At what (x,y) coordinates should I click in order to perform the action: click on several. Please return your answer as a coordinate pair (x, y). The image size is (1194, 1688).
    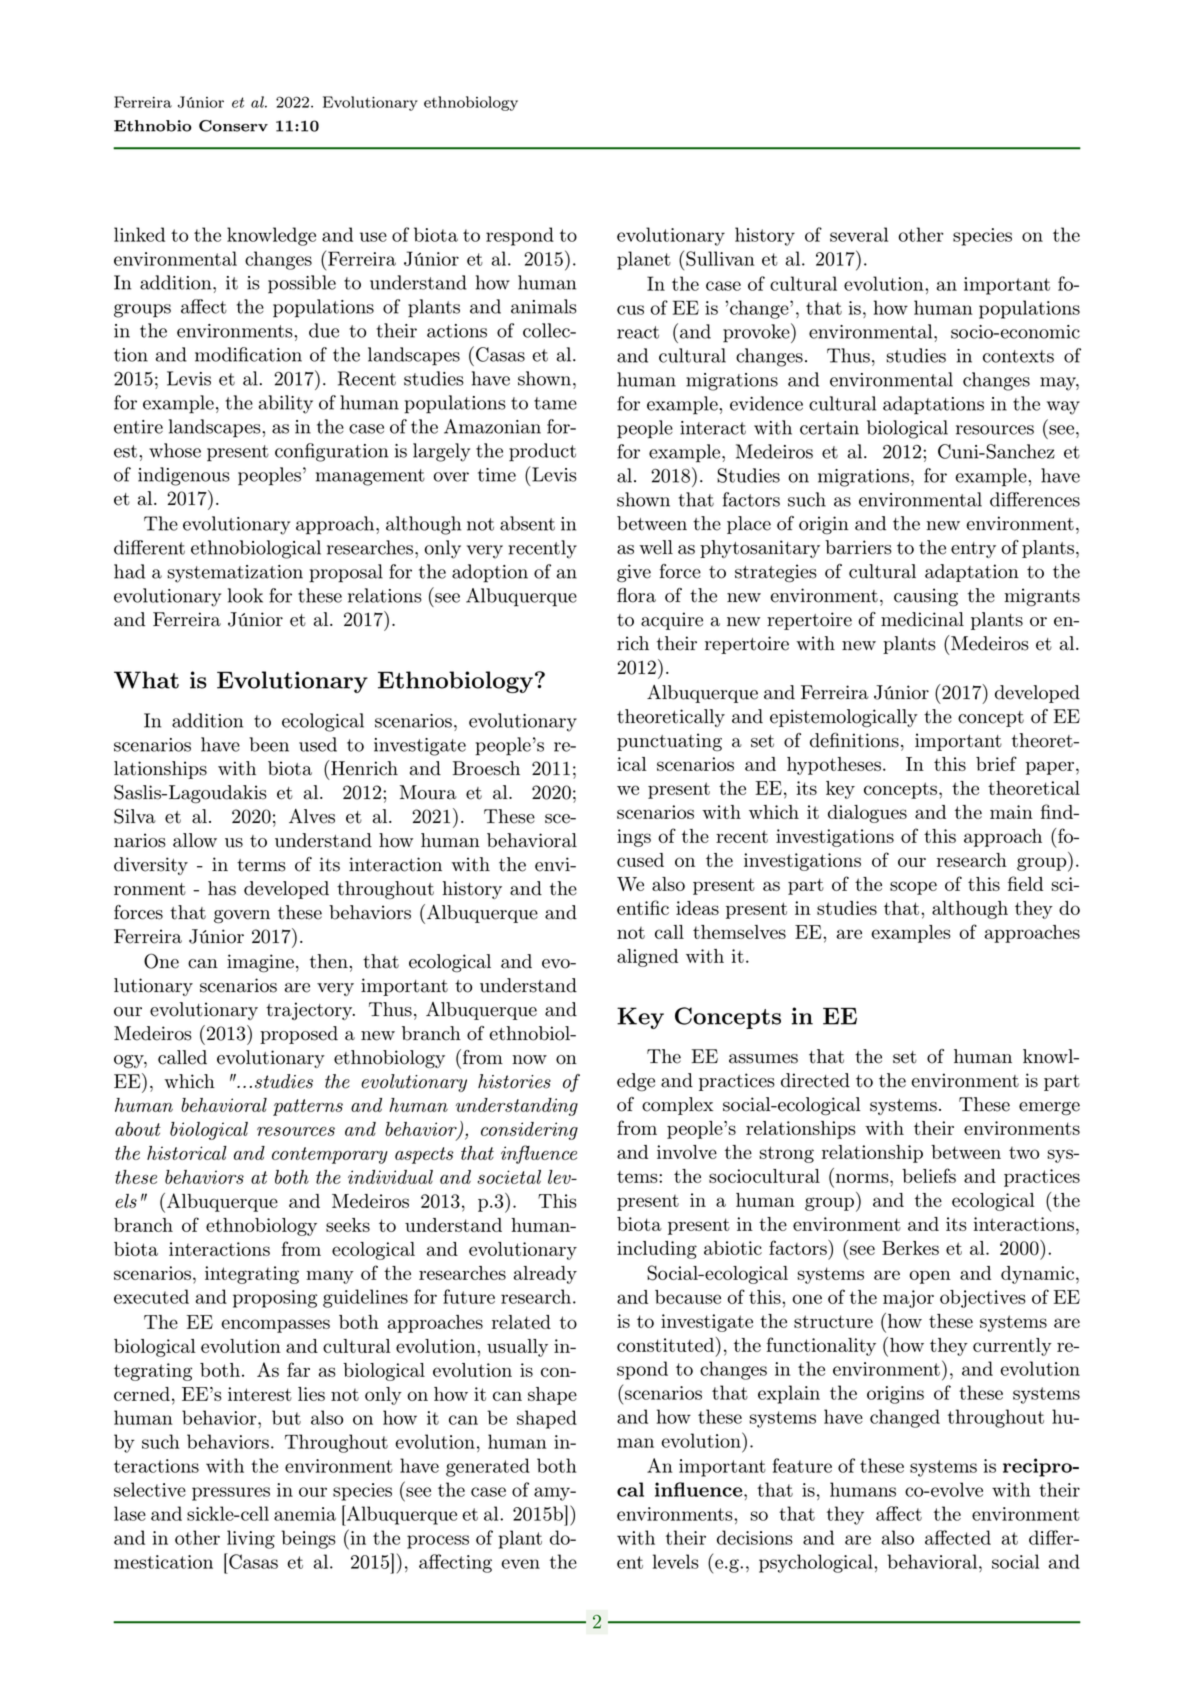
    Looking at the image, I should click on (859, 234).
